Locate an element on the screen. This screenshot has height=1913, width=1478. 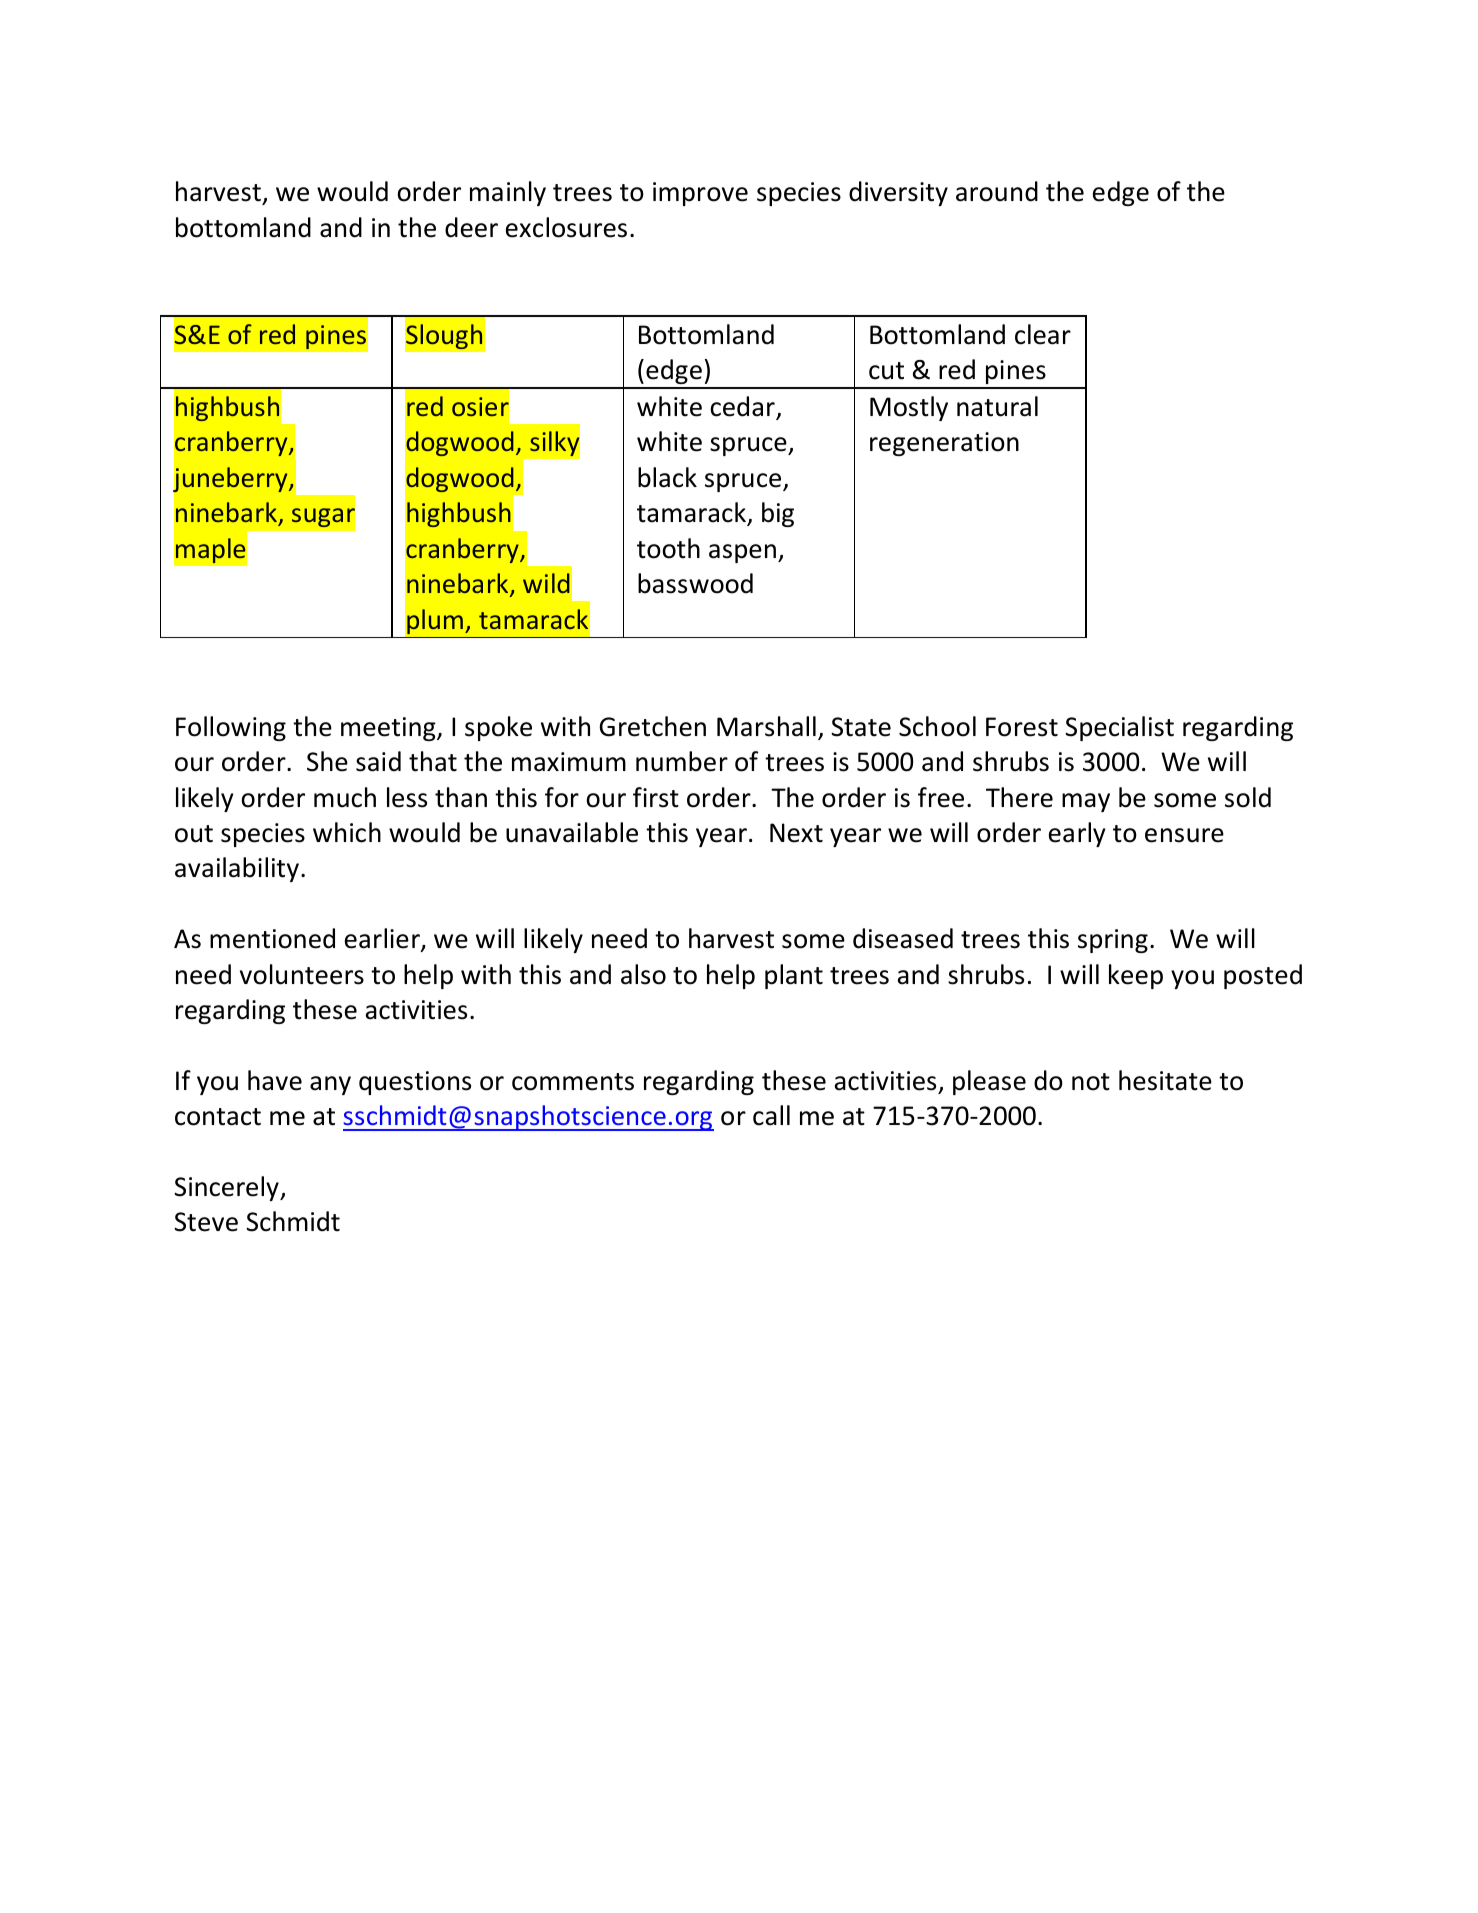
aspen is located at coordinates (742, 553).
